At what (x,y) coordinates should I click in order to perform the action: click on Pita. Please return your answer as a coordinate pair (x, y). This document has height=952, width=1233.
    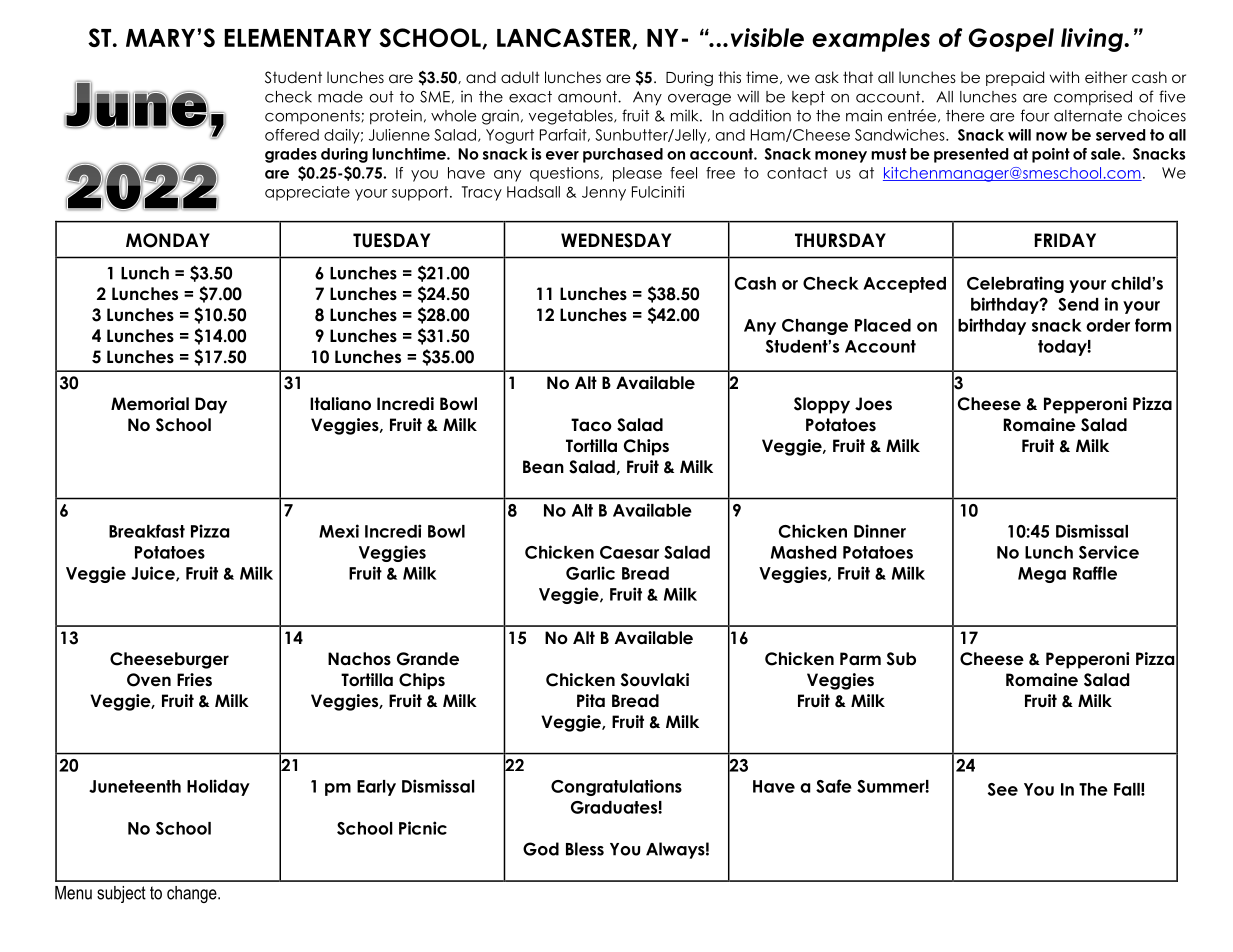
    Looking at the image, I should click on (591, 701).
